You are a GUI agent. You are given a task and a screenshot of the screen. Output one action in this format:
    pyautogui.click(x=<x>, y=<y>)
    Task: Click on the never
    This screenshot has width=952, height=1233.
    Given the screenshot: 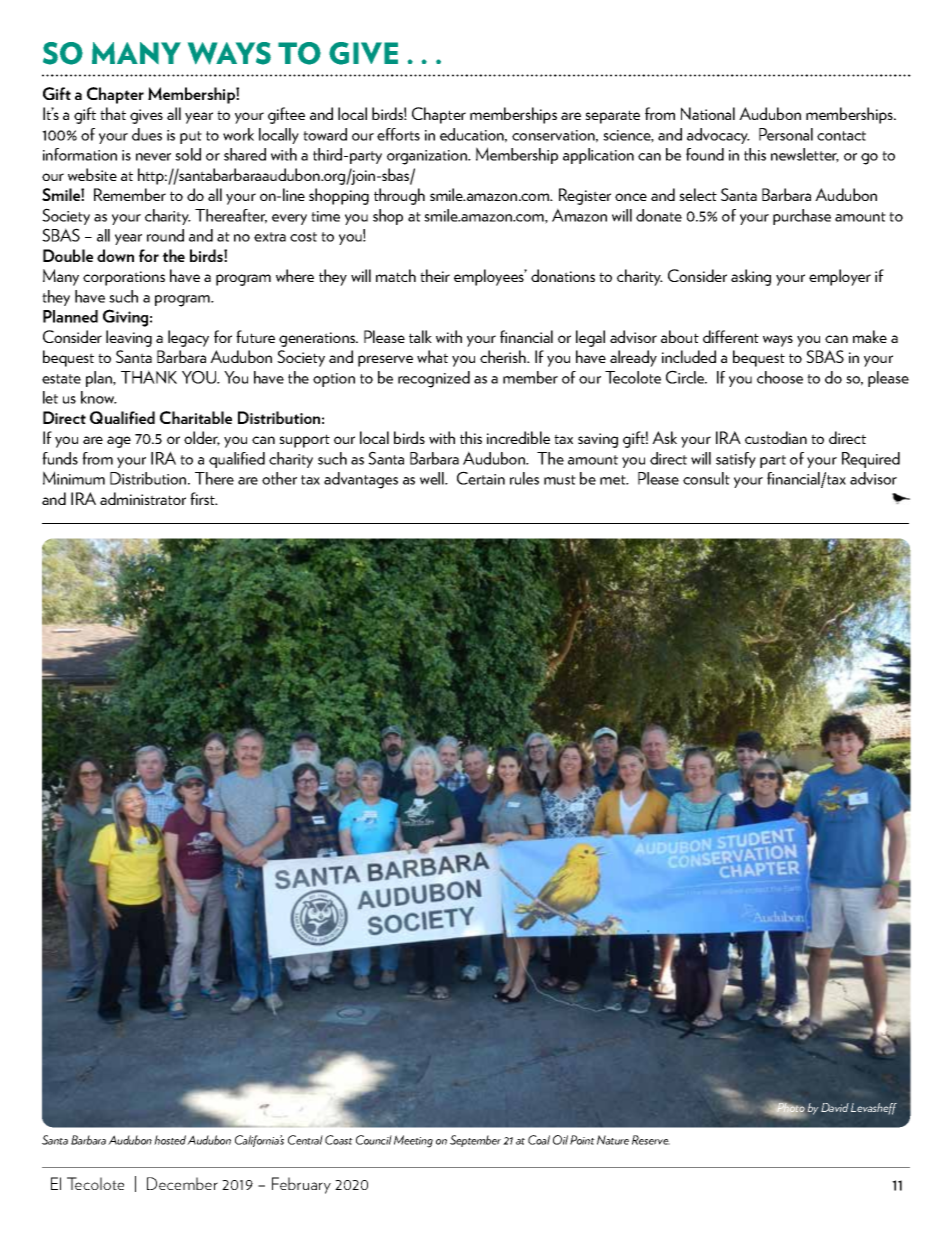 What is the action you would take?
    pyautogui.click(x=153, y=157)
